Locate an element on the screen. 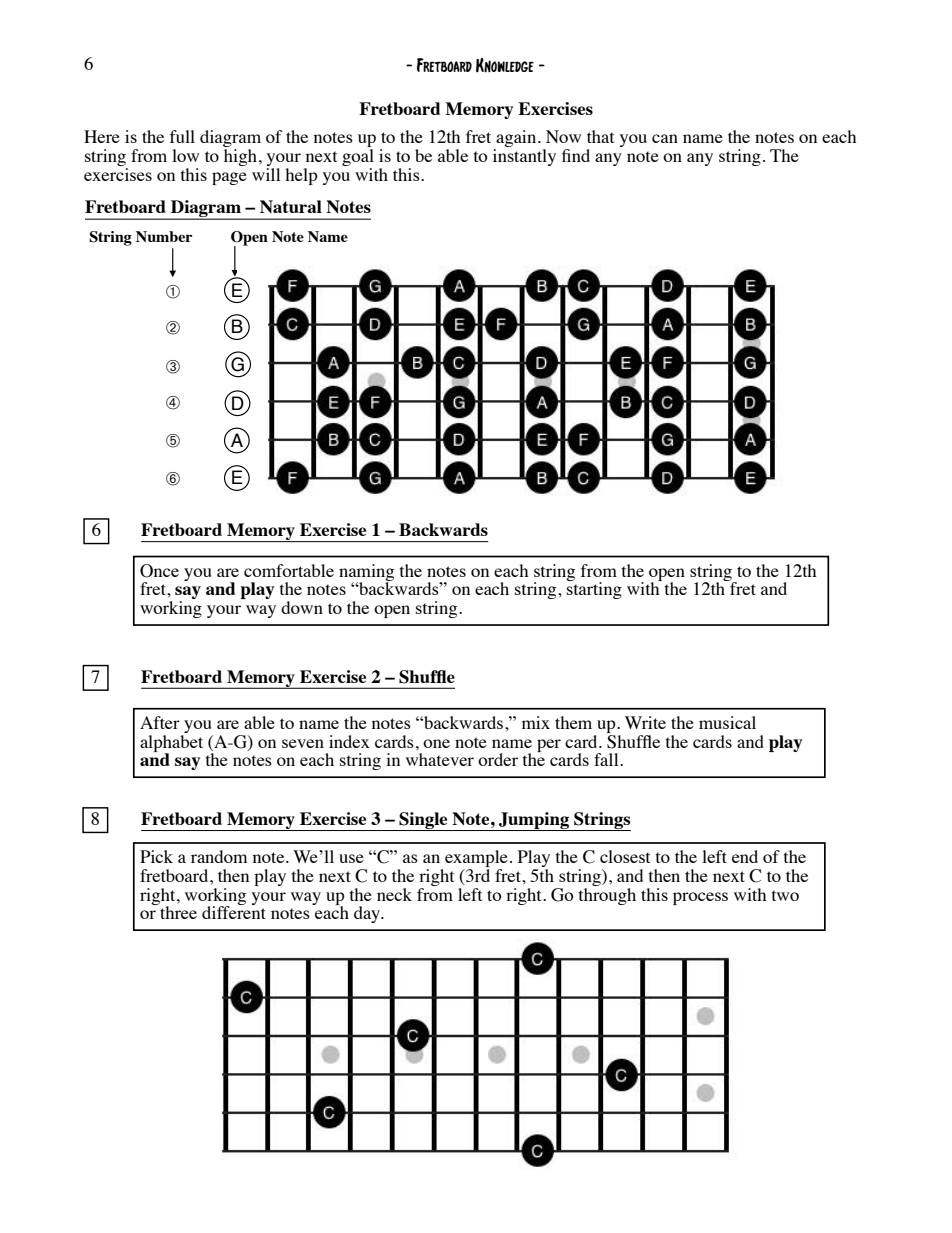 The width and height of the screenshot is (952, 1233). mix is located at coordinates (536, 722).
